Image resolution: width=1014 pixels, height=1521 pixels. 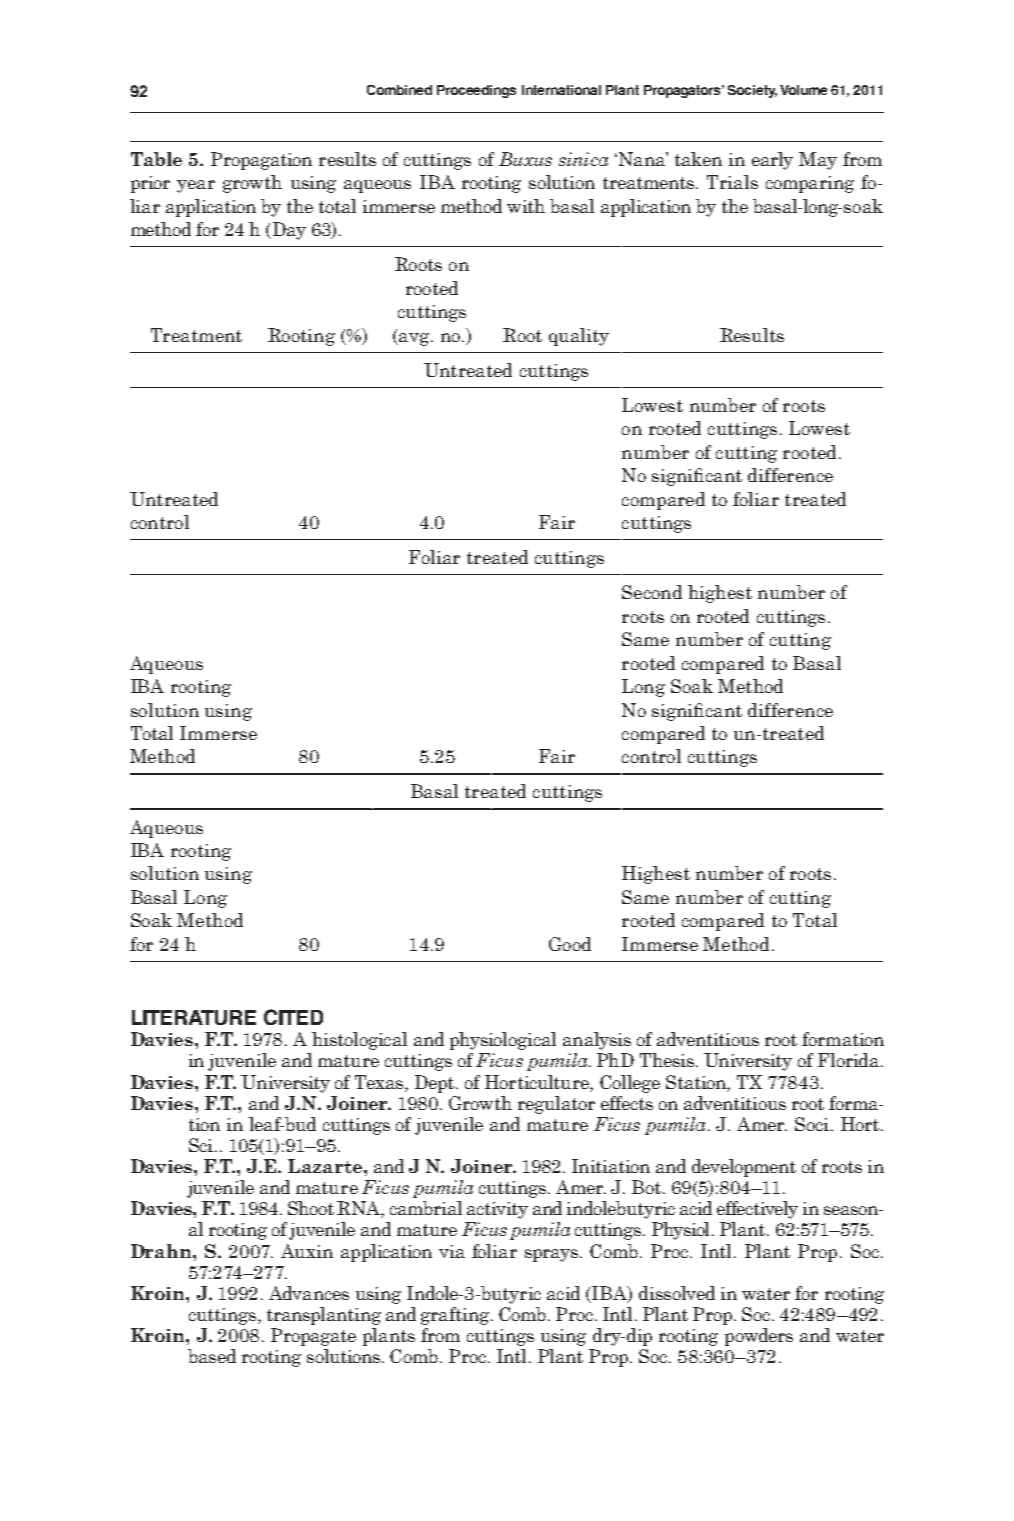 What do you see at coordinates (457, 1316) in the screenshot?
I see `grafting` at bounding box center [457, 1316].
